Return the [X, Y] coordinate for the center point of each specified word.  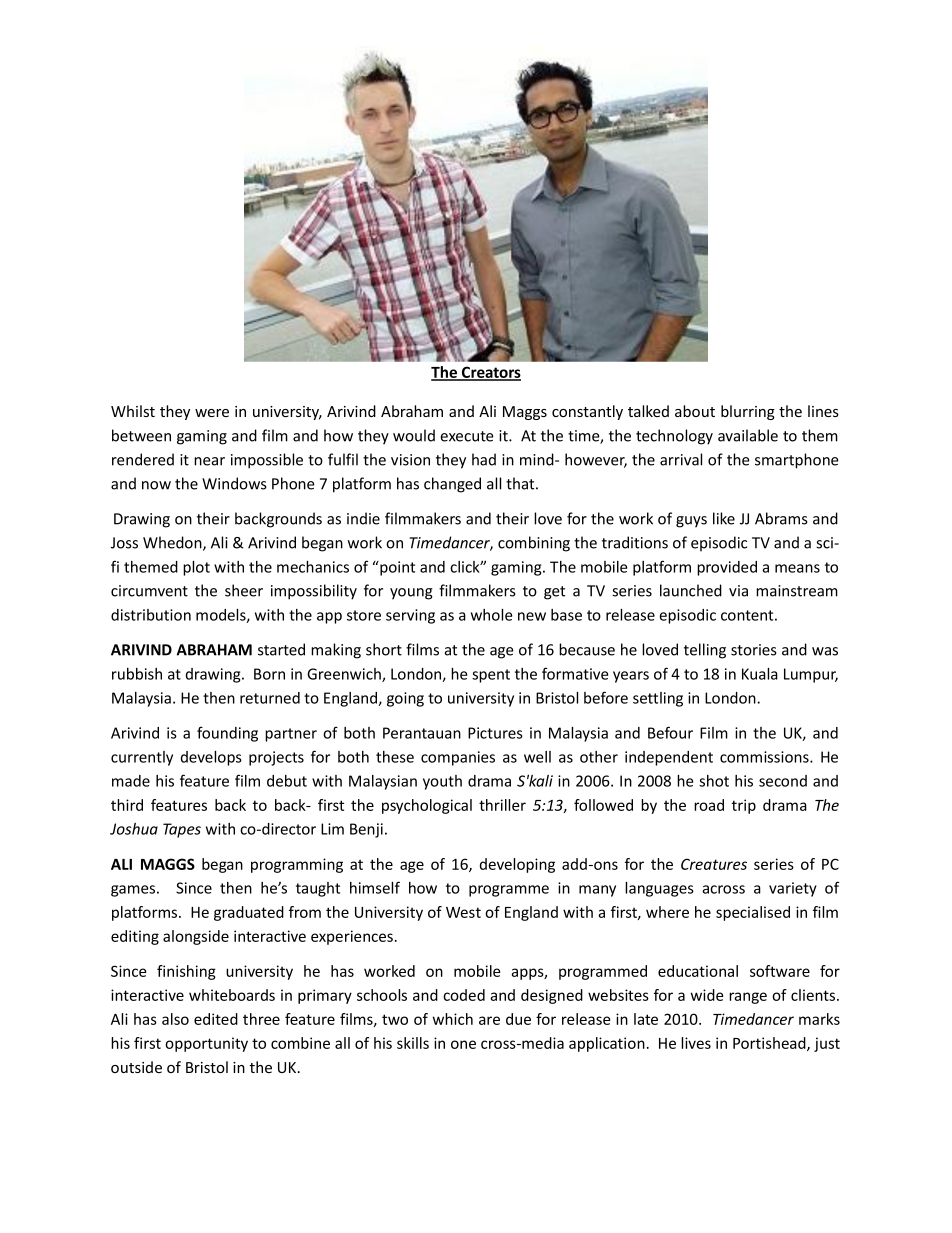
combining [534, 544]
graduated [249, 913]
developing [517, 865]
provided [727, 568]
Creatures [714, 864]
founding [227, 734]
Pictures [495, 733]
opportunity [206, 1044]
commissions [765, 757]
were [212, 413]
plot [196, 568]
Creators [490, 373]
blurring [748, 412]
